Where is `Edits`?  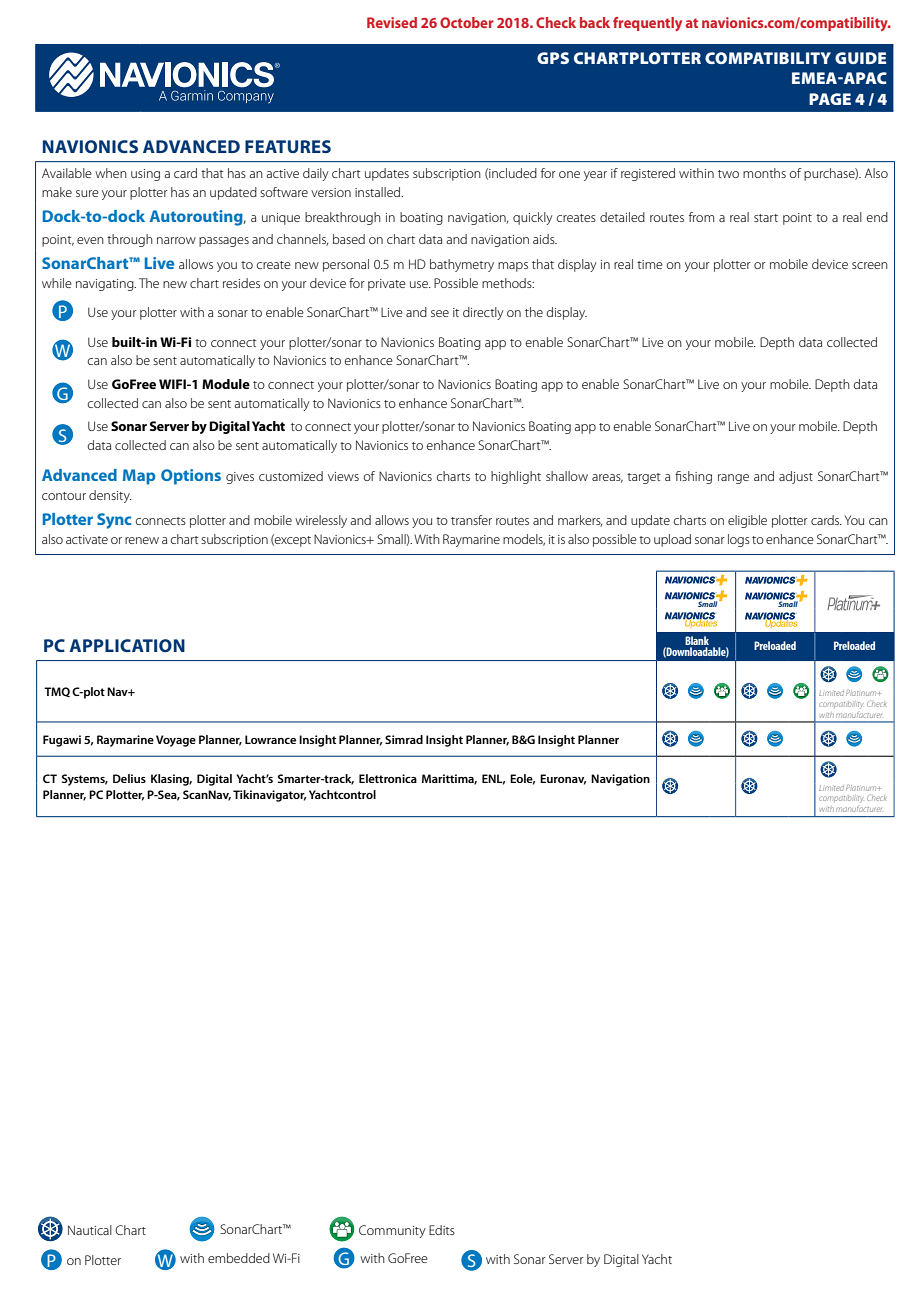 Edits is located at coordinates (442, 1230).
